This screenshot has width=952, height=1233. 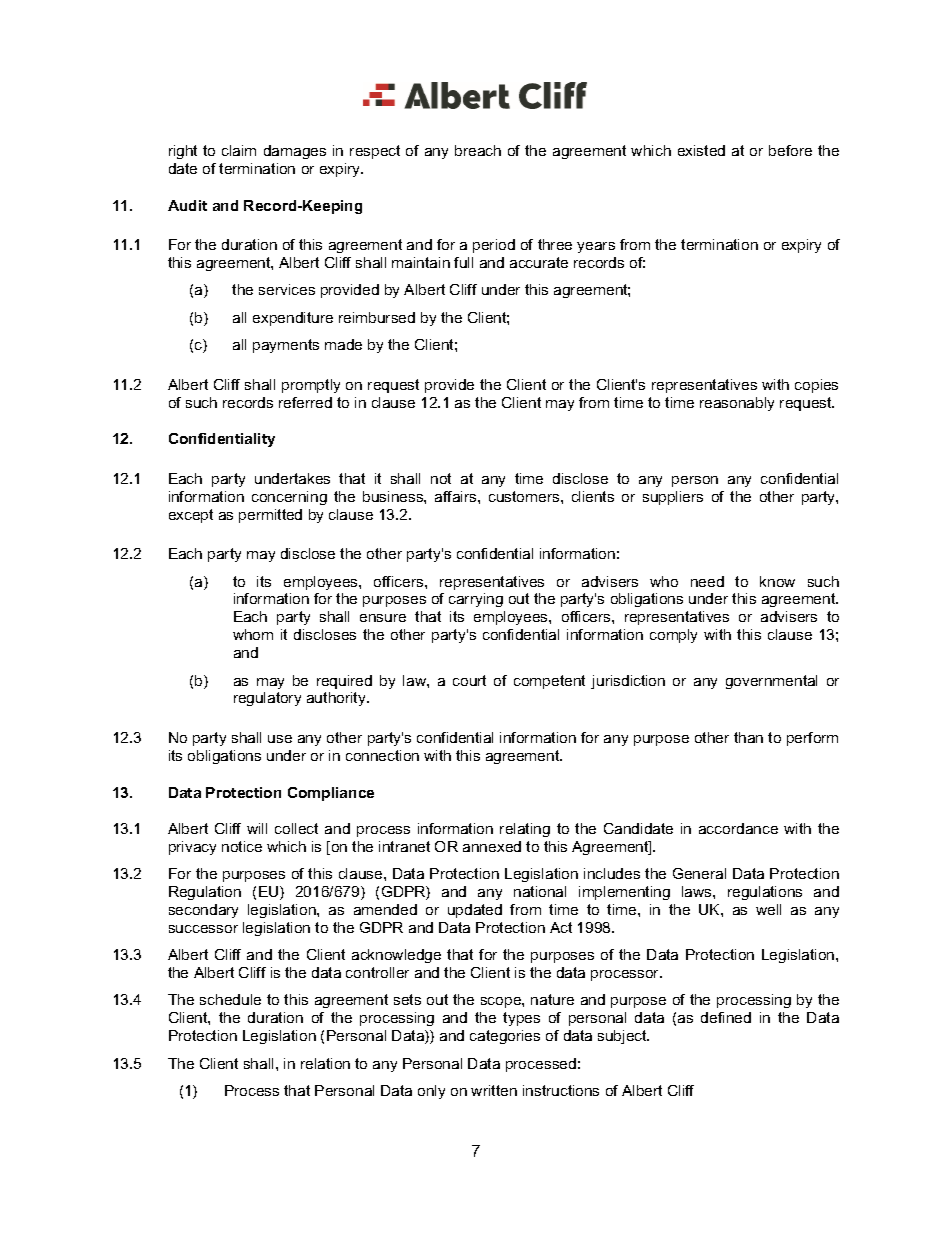 What do you see at coordinates (525, 830) in the screenshot?
I see `relating` at bounding box center [525, 830].
